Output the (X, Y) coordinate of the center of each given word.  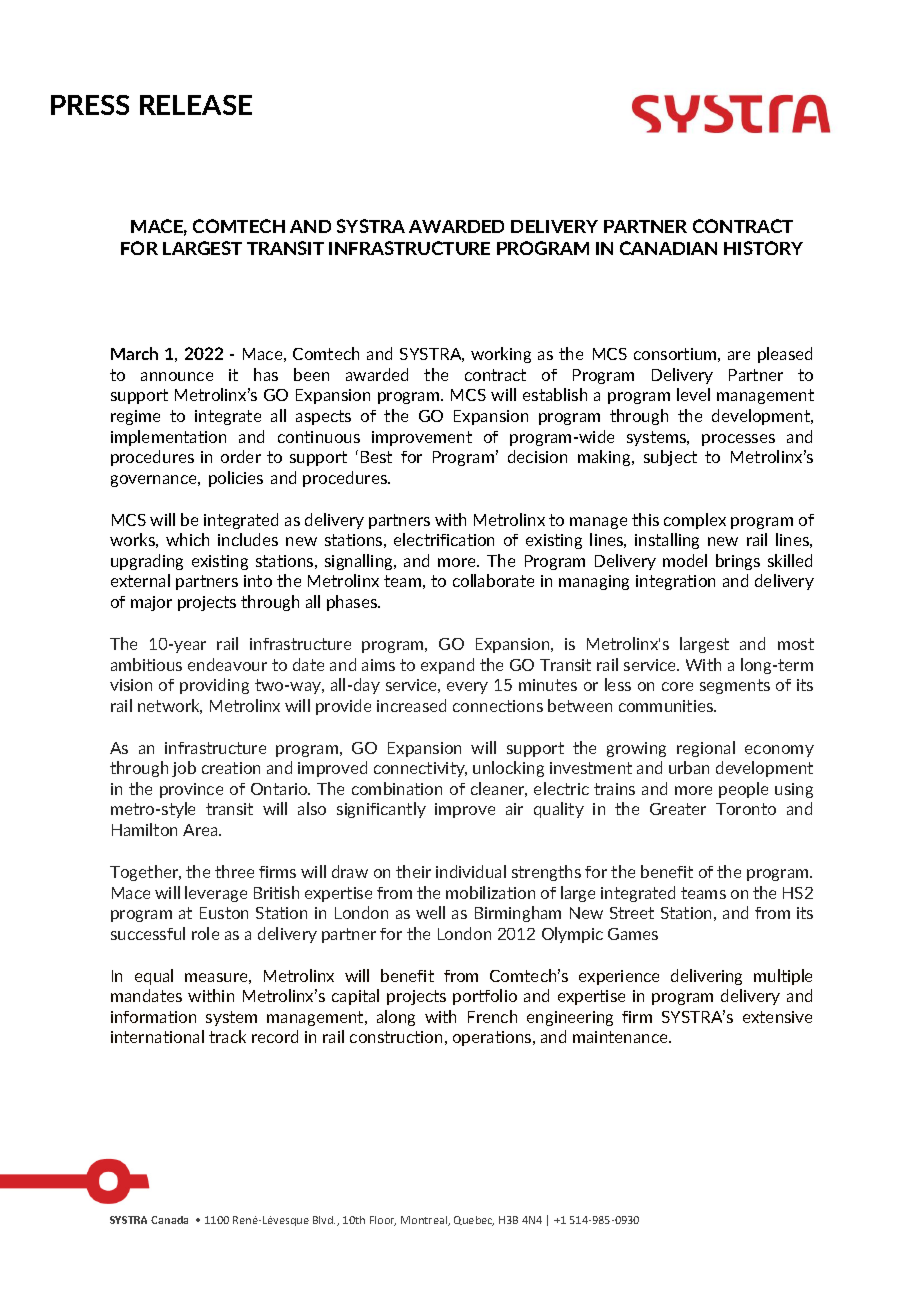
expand (447, 666)
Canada (169, 1220)
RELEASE (196, 105)
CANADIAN (668, 248)
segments (735, 686)
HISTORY (763, 248)
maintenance (621, 1037)
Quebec (474, 1221)
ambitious (146, 664)
